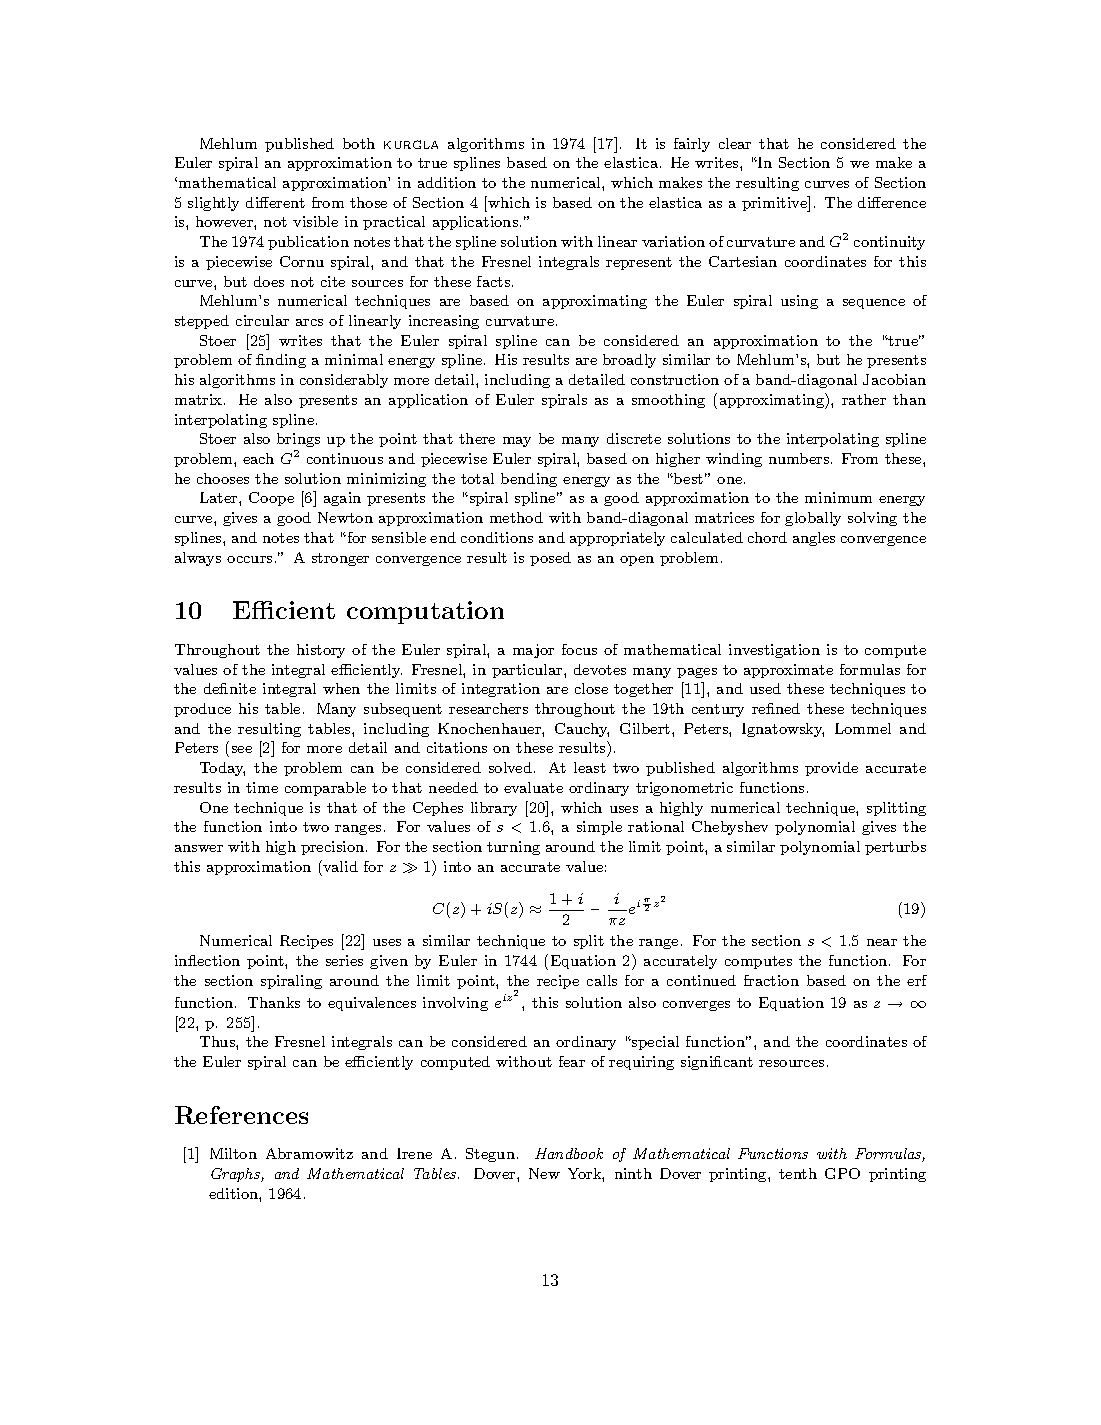  I want to click on difference, so click(892, 202).
